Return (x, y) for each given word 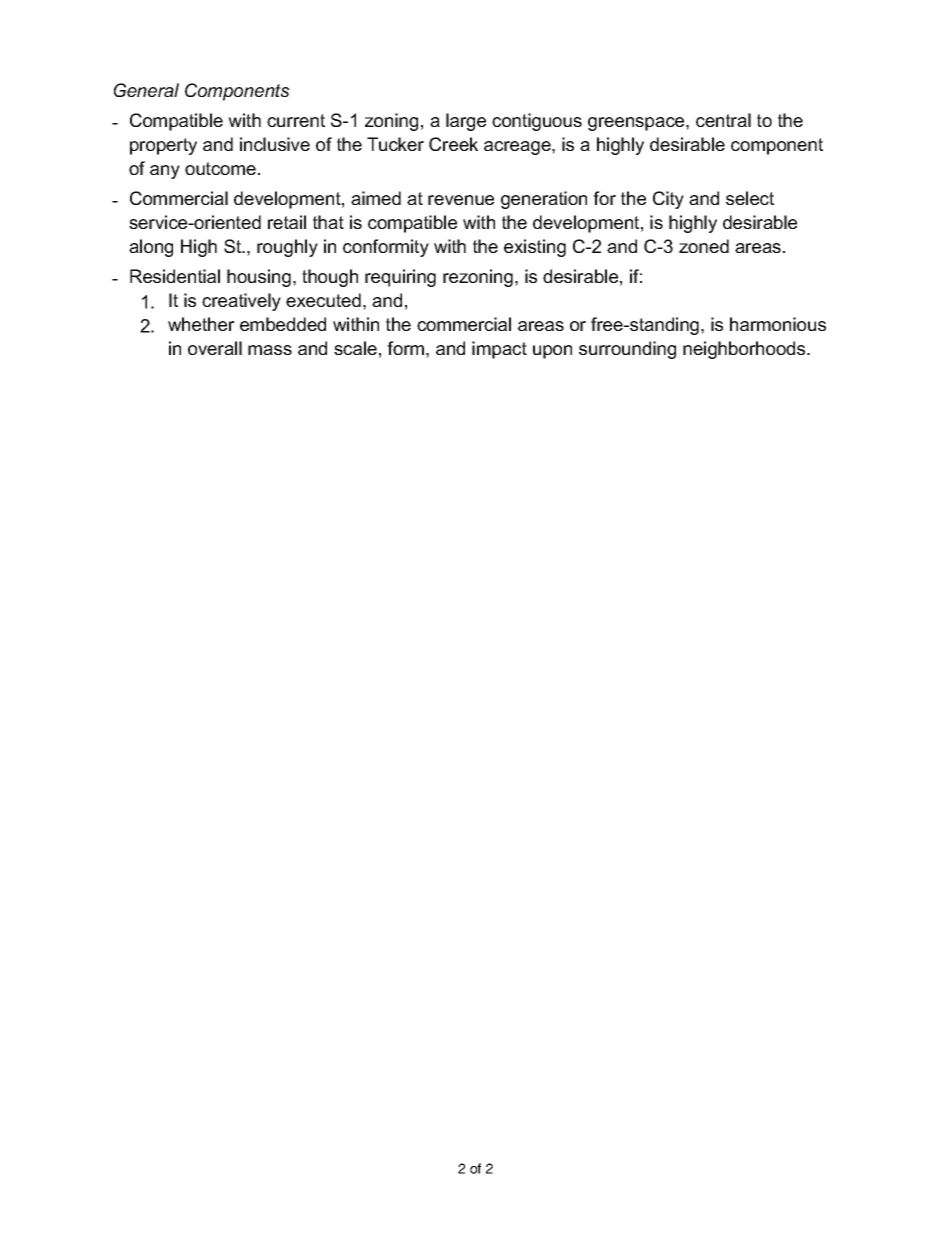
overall (215, 348)
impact (499, 350)
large (466, 122)
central (723, 120)
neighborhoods (745, 350)
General (146, 90)
